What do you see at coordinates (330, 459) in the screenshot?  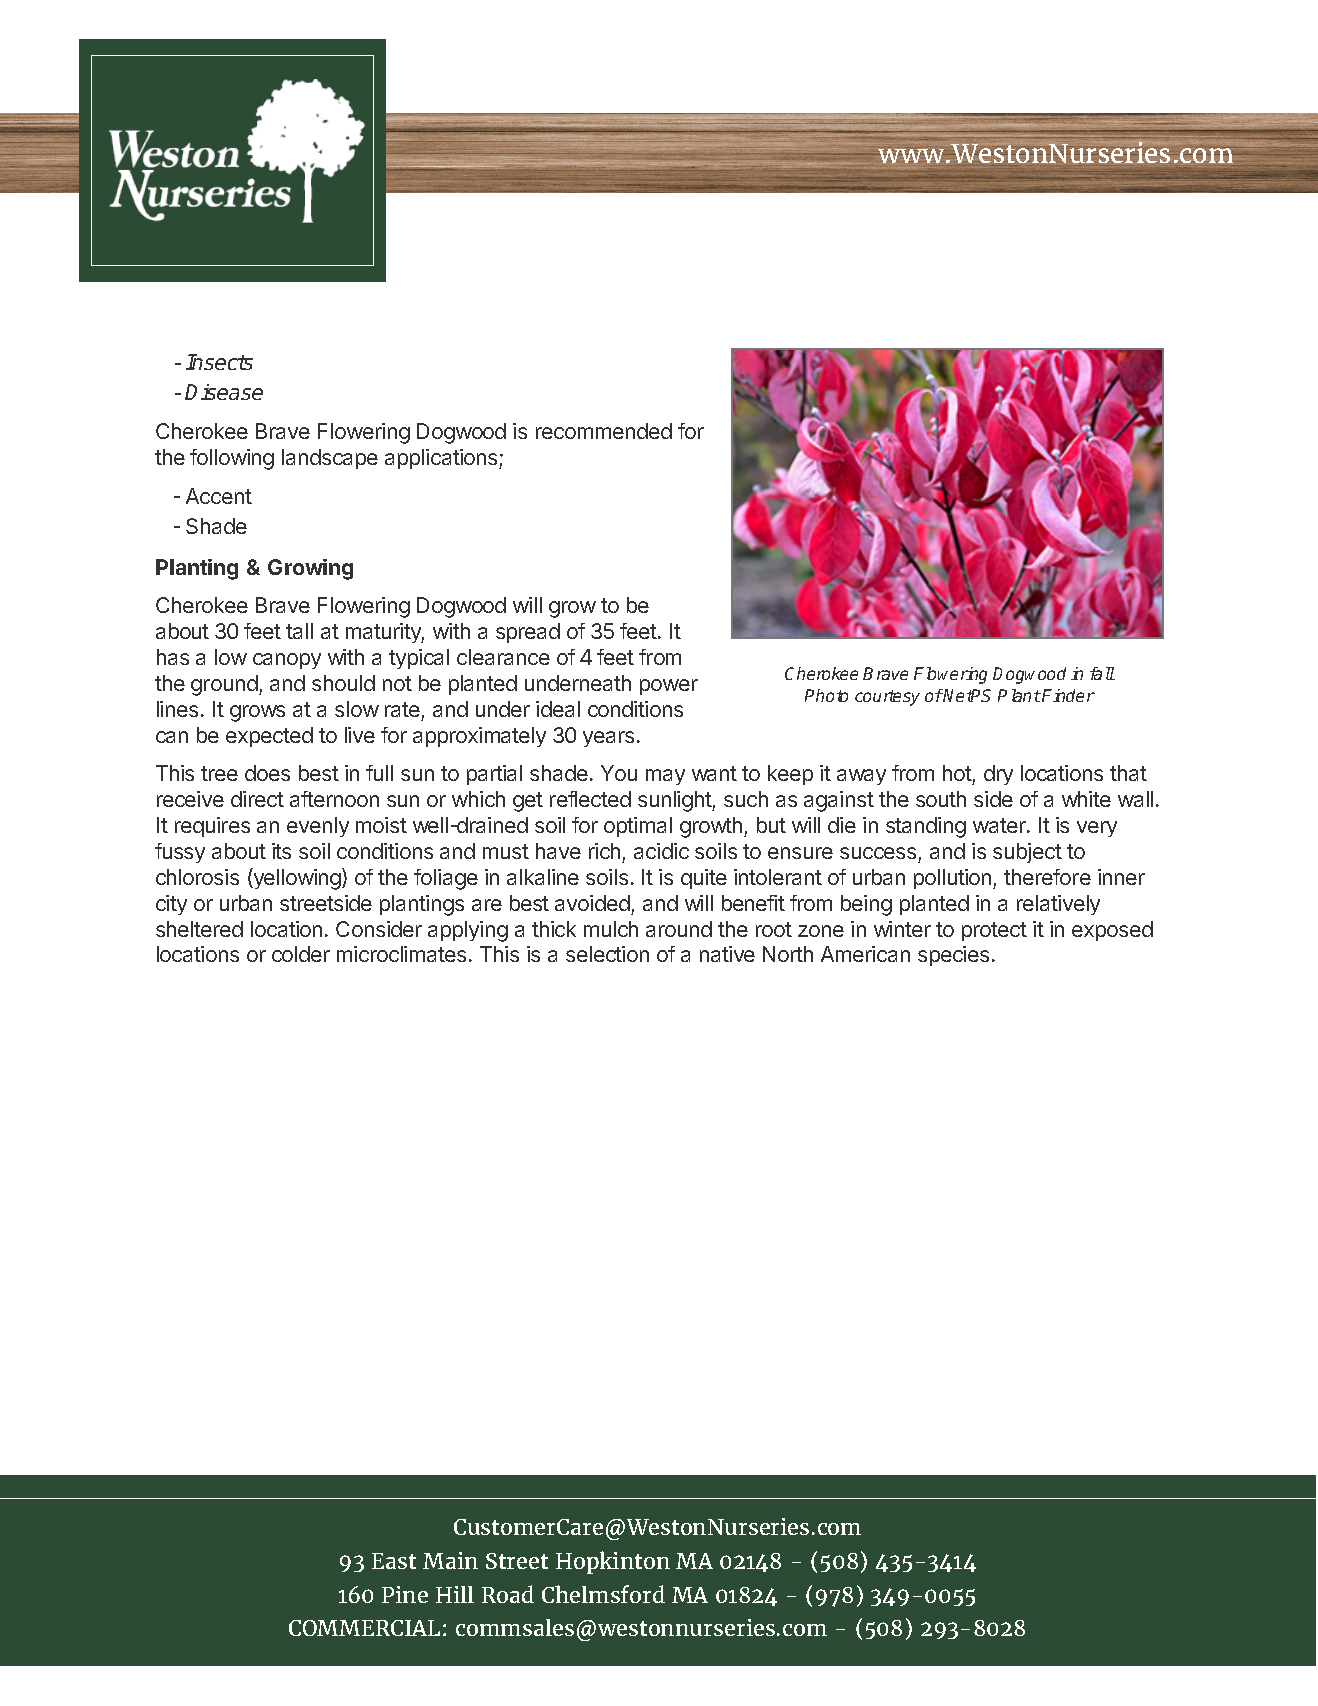 I see `landscape` at bounding box center [330, 459].
